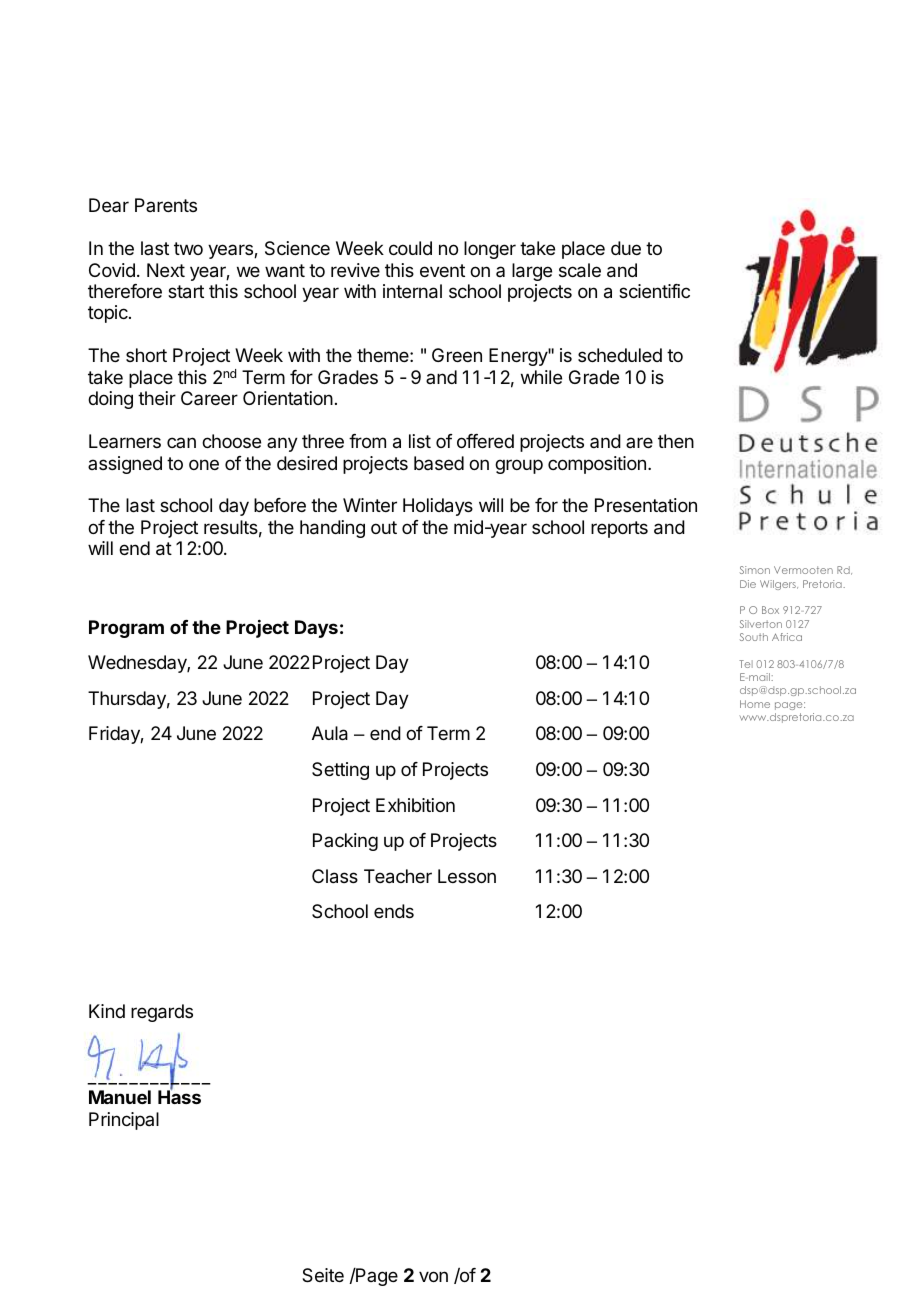 The width and height of the image is (924, 1308). Describe the element at coordinates (323, 1275) in the image. I see `Seite` at that location.
